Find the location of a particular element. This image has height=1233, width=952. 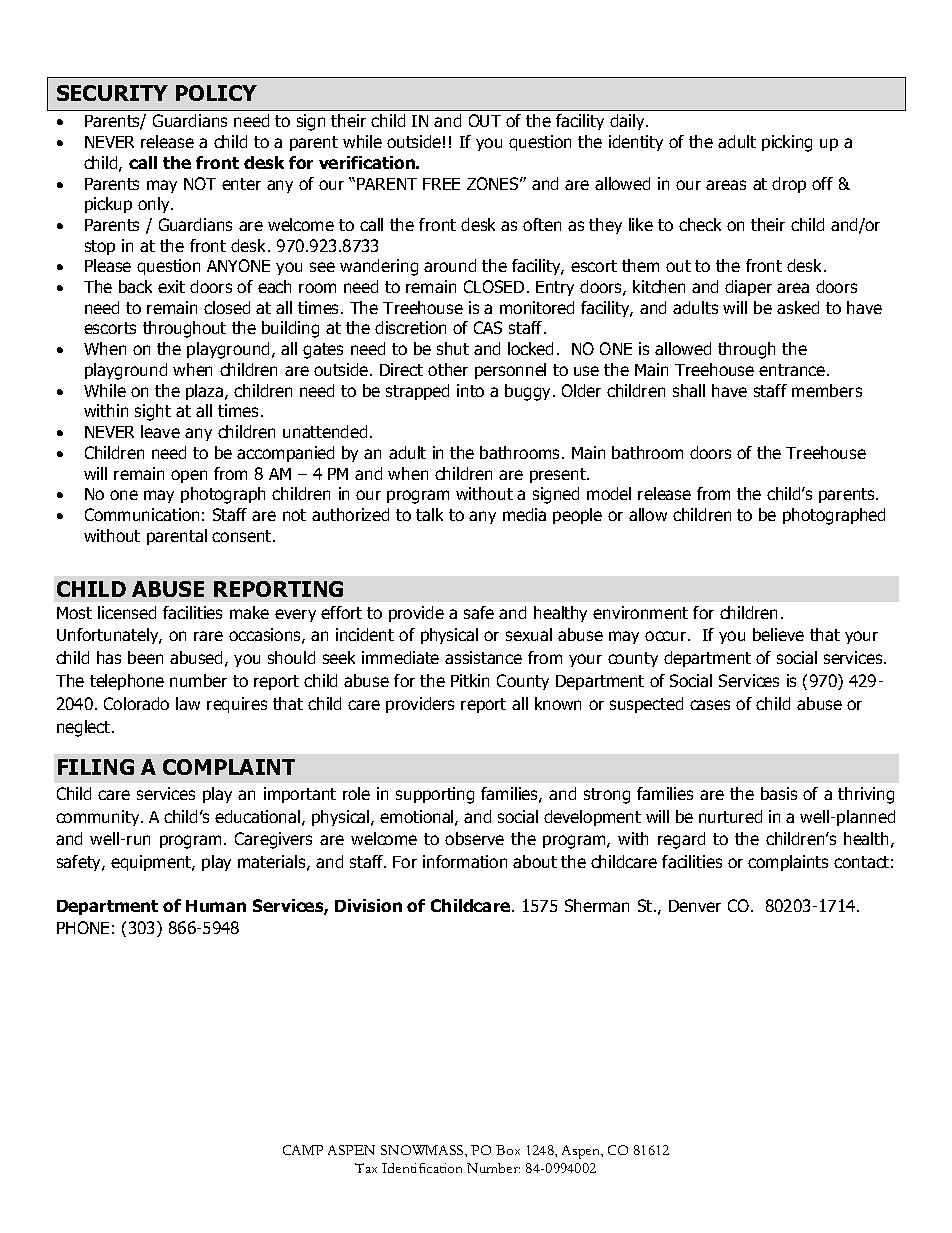

into is located at coordinates (470, 390).
